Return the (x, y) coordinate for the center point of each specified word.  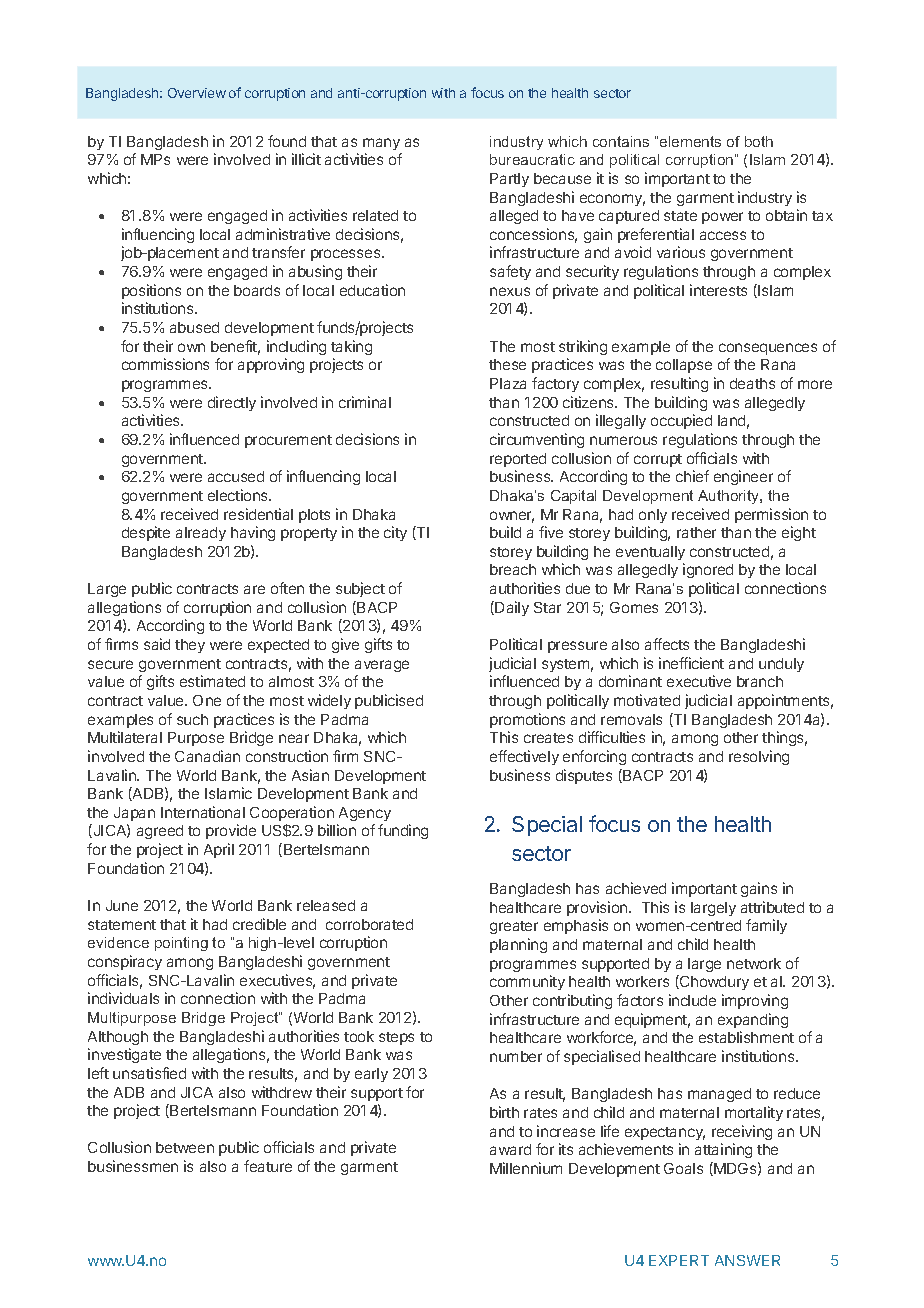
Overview (197, 93)
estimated (212, 681)
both (759, 141)
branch (760, 681)
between (185, 1147)
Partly (509, 180)
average (382, 666)
